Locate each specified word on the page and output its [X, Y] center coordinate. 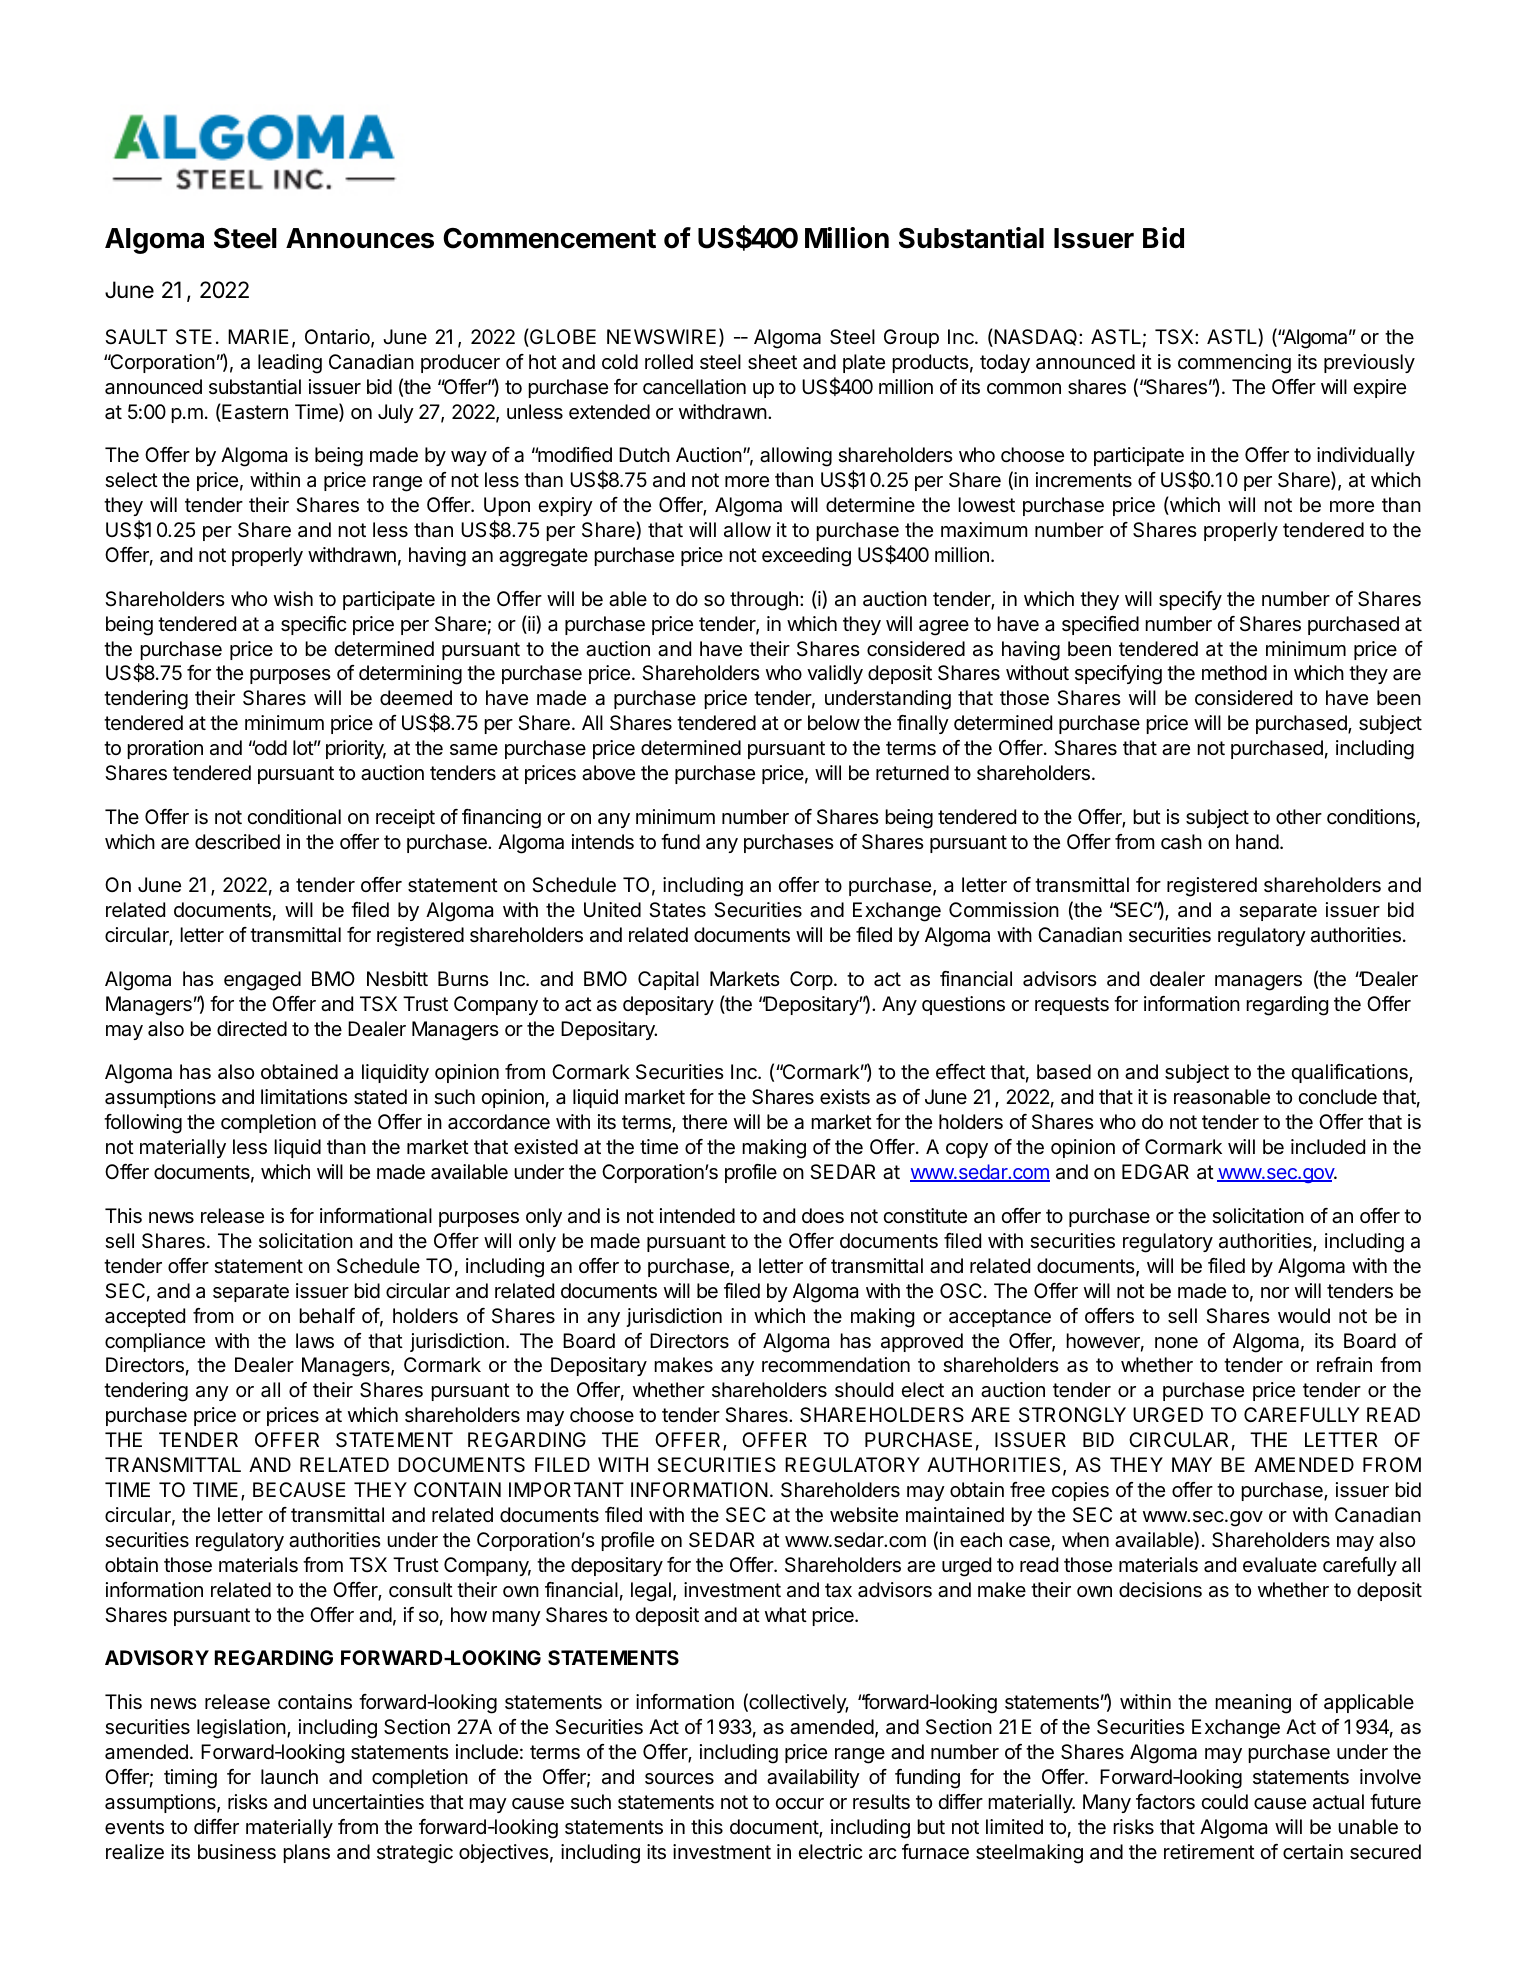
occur [799, 1803]
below [834, 722]
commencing [1234, 364]
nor [1275, 1292]
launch [289, 1777]
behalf [327, 1316]
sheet [772, 362]
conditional [294, 817]
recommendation [836, 1365]
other [1299, 817]
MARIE [258, 336]
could [1224, 1801]
